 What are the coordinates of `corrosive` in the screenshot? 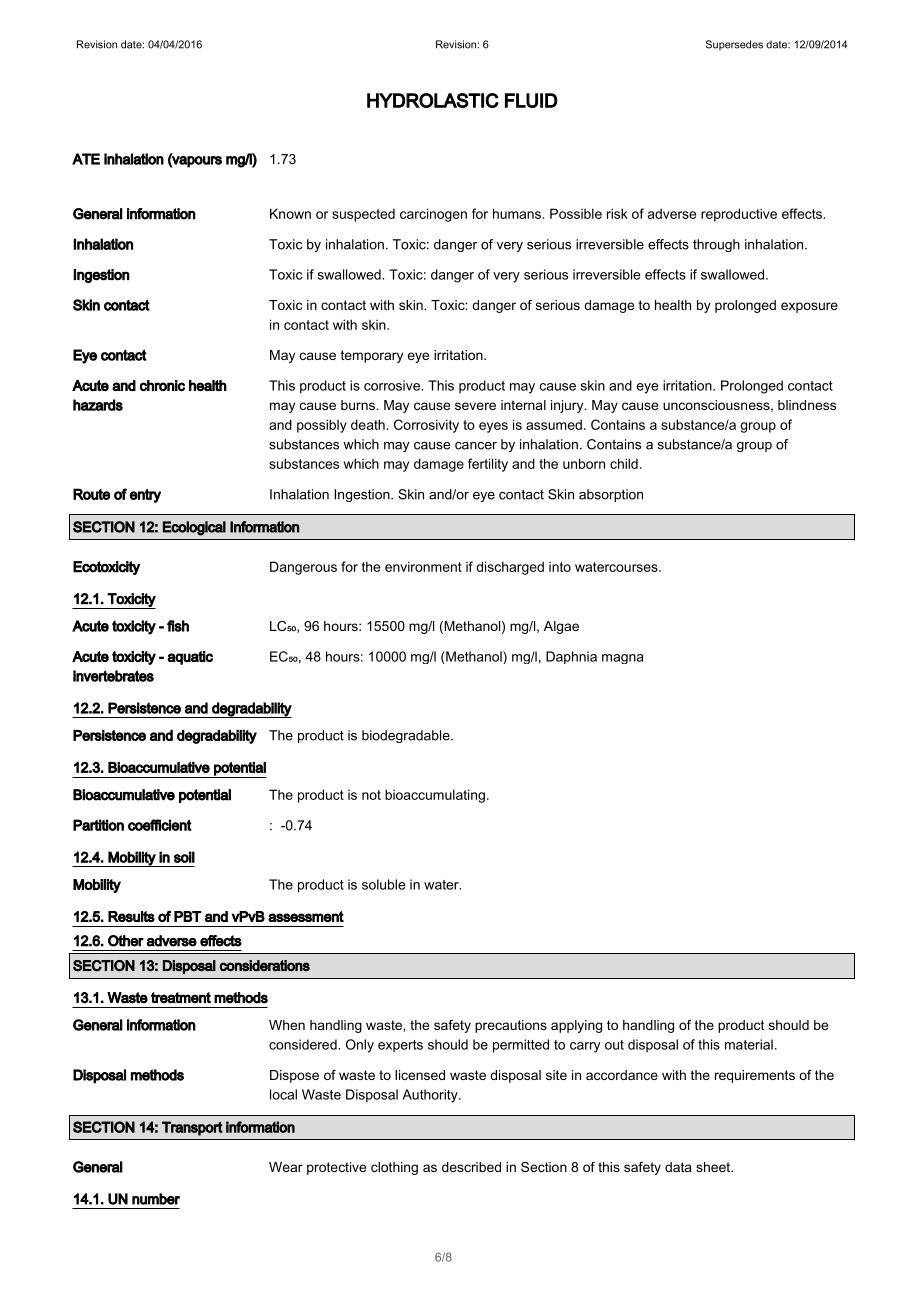 It's located at (393, 385).
